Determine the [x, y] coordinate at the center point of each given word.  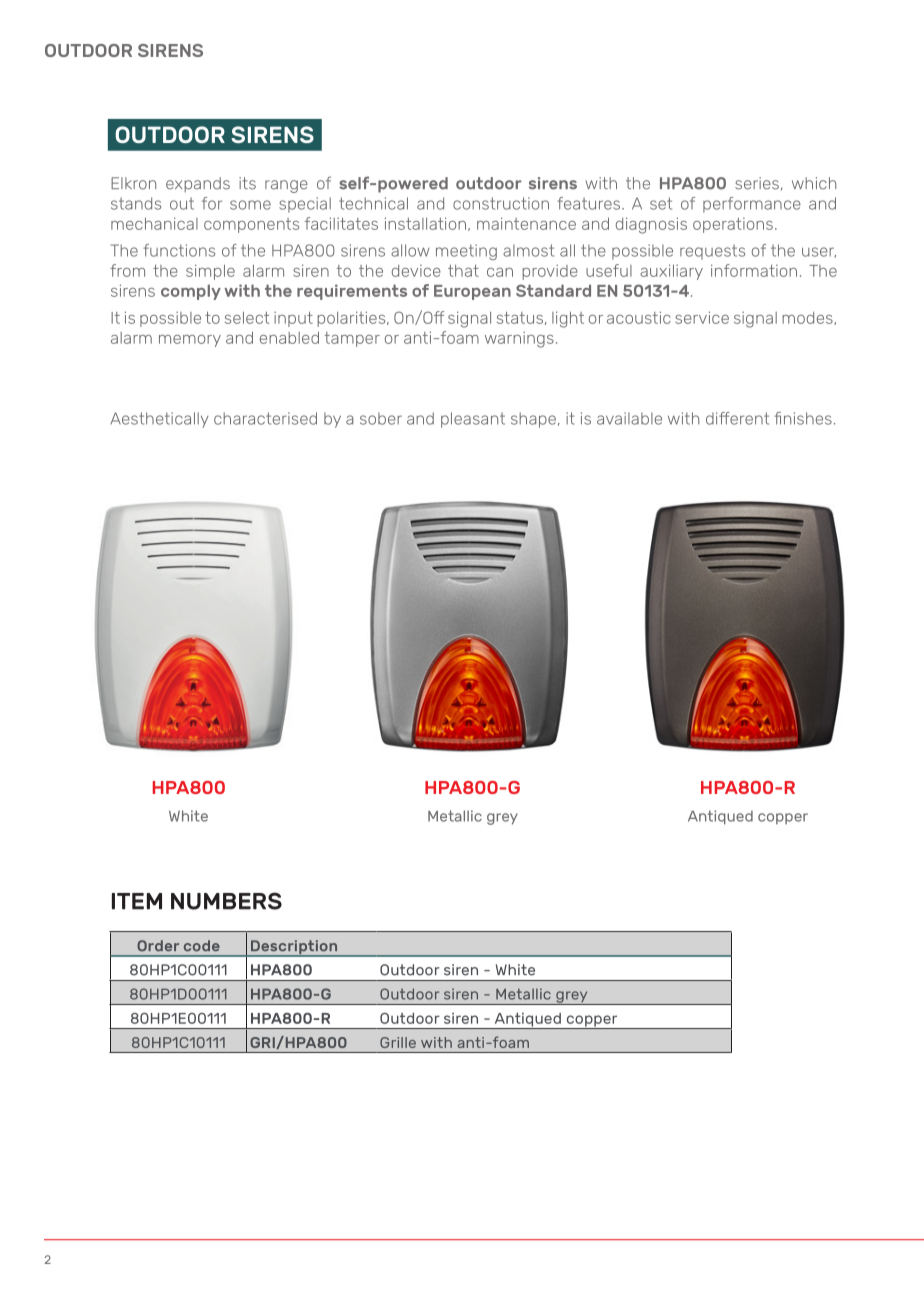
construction [501, 203]
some [250, 205]
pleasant [473, 420]
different [737, 418]
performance [752, 205]
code [202, 946]
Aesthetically [159, 420]
